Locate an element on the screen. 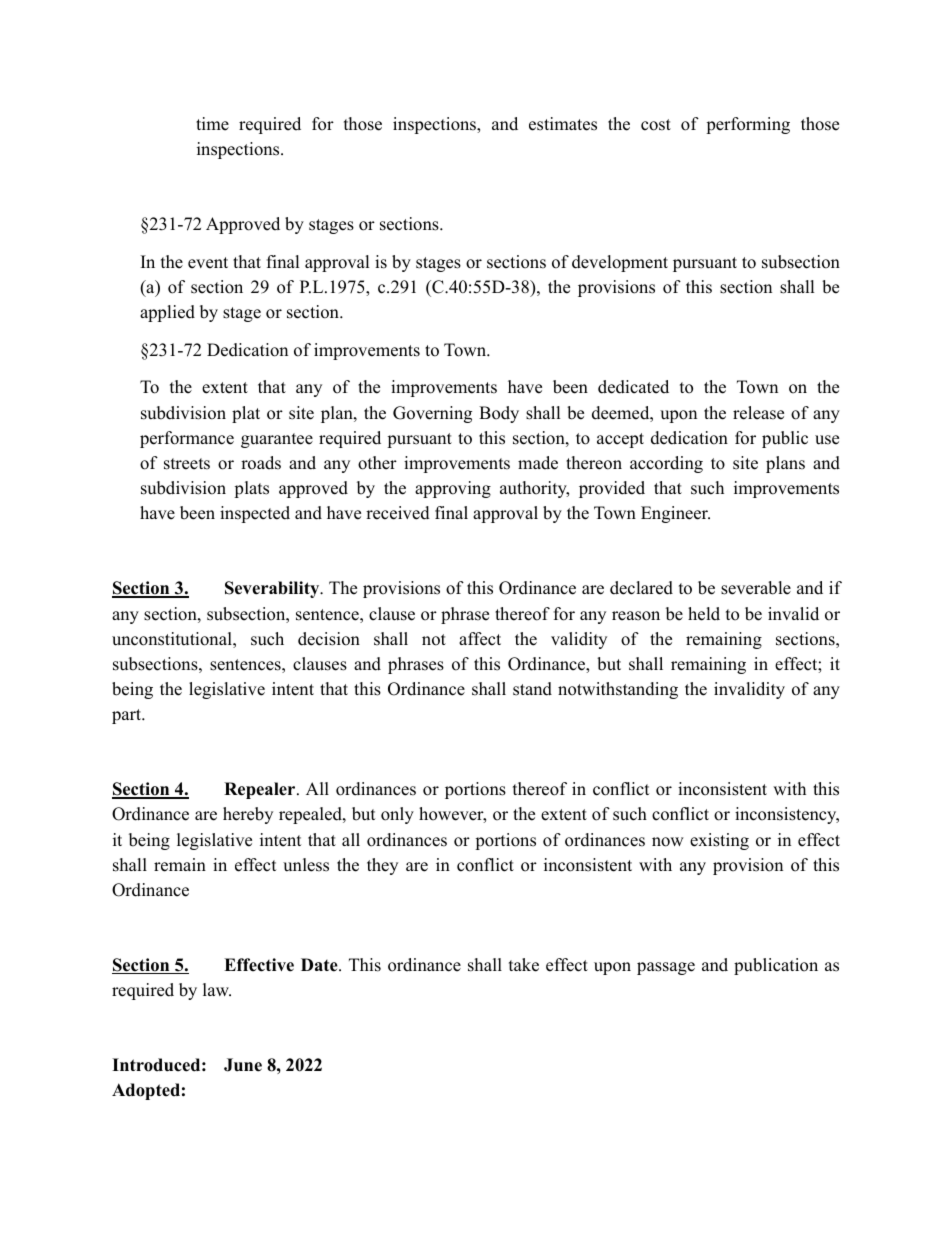 The width and height of the screenshot is (952, 1233). take is located at coordinates (524, 965).
